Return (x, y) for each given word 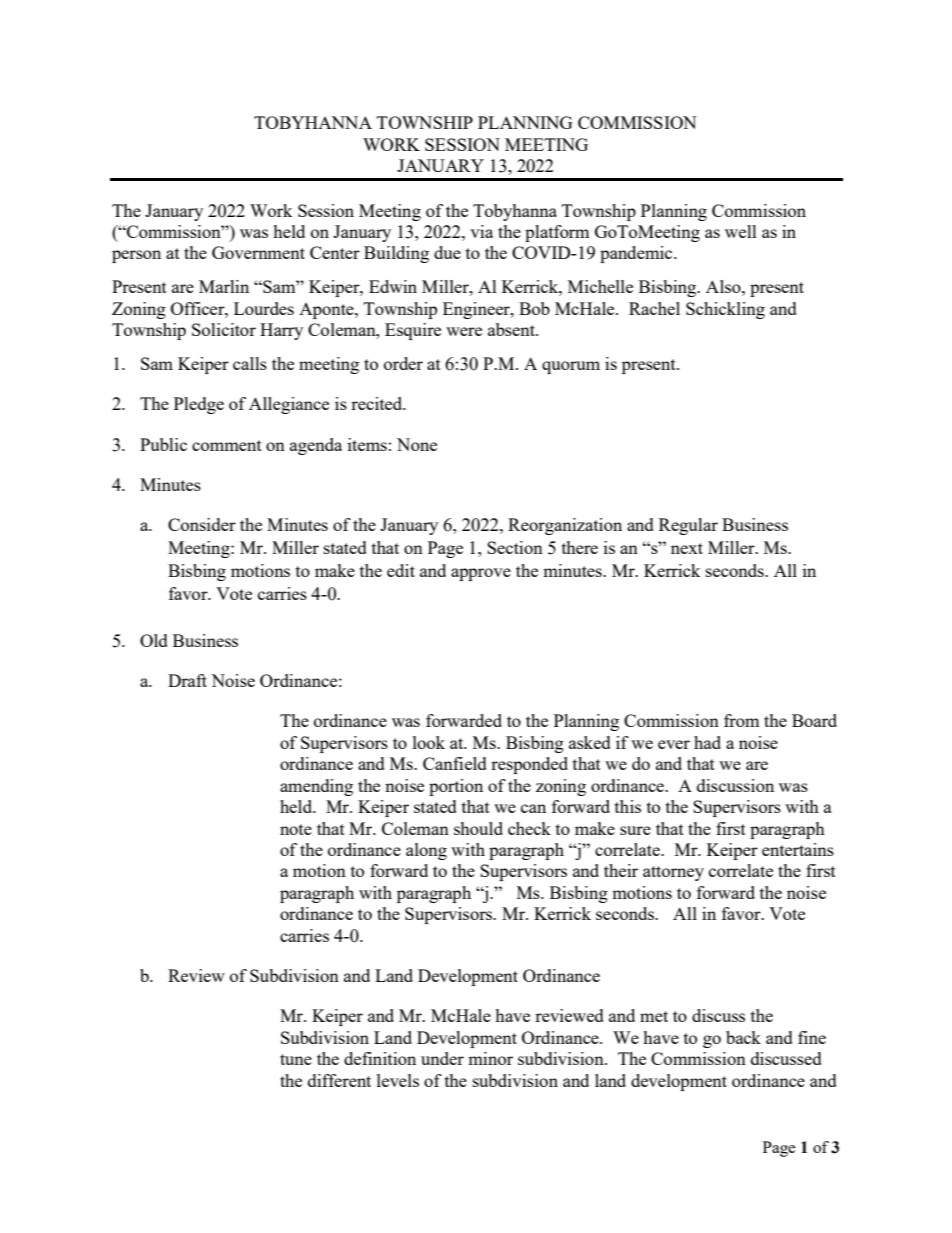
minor (490, 1058)
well (741, 231)
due (447, 252)
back (743, 1037)
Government (258, 252)
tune (296, 1059)
